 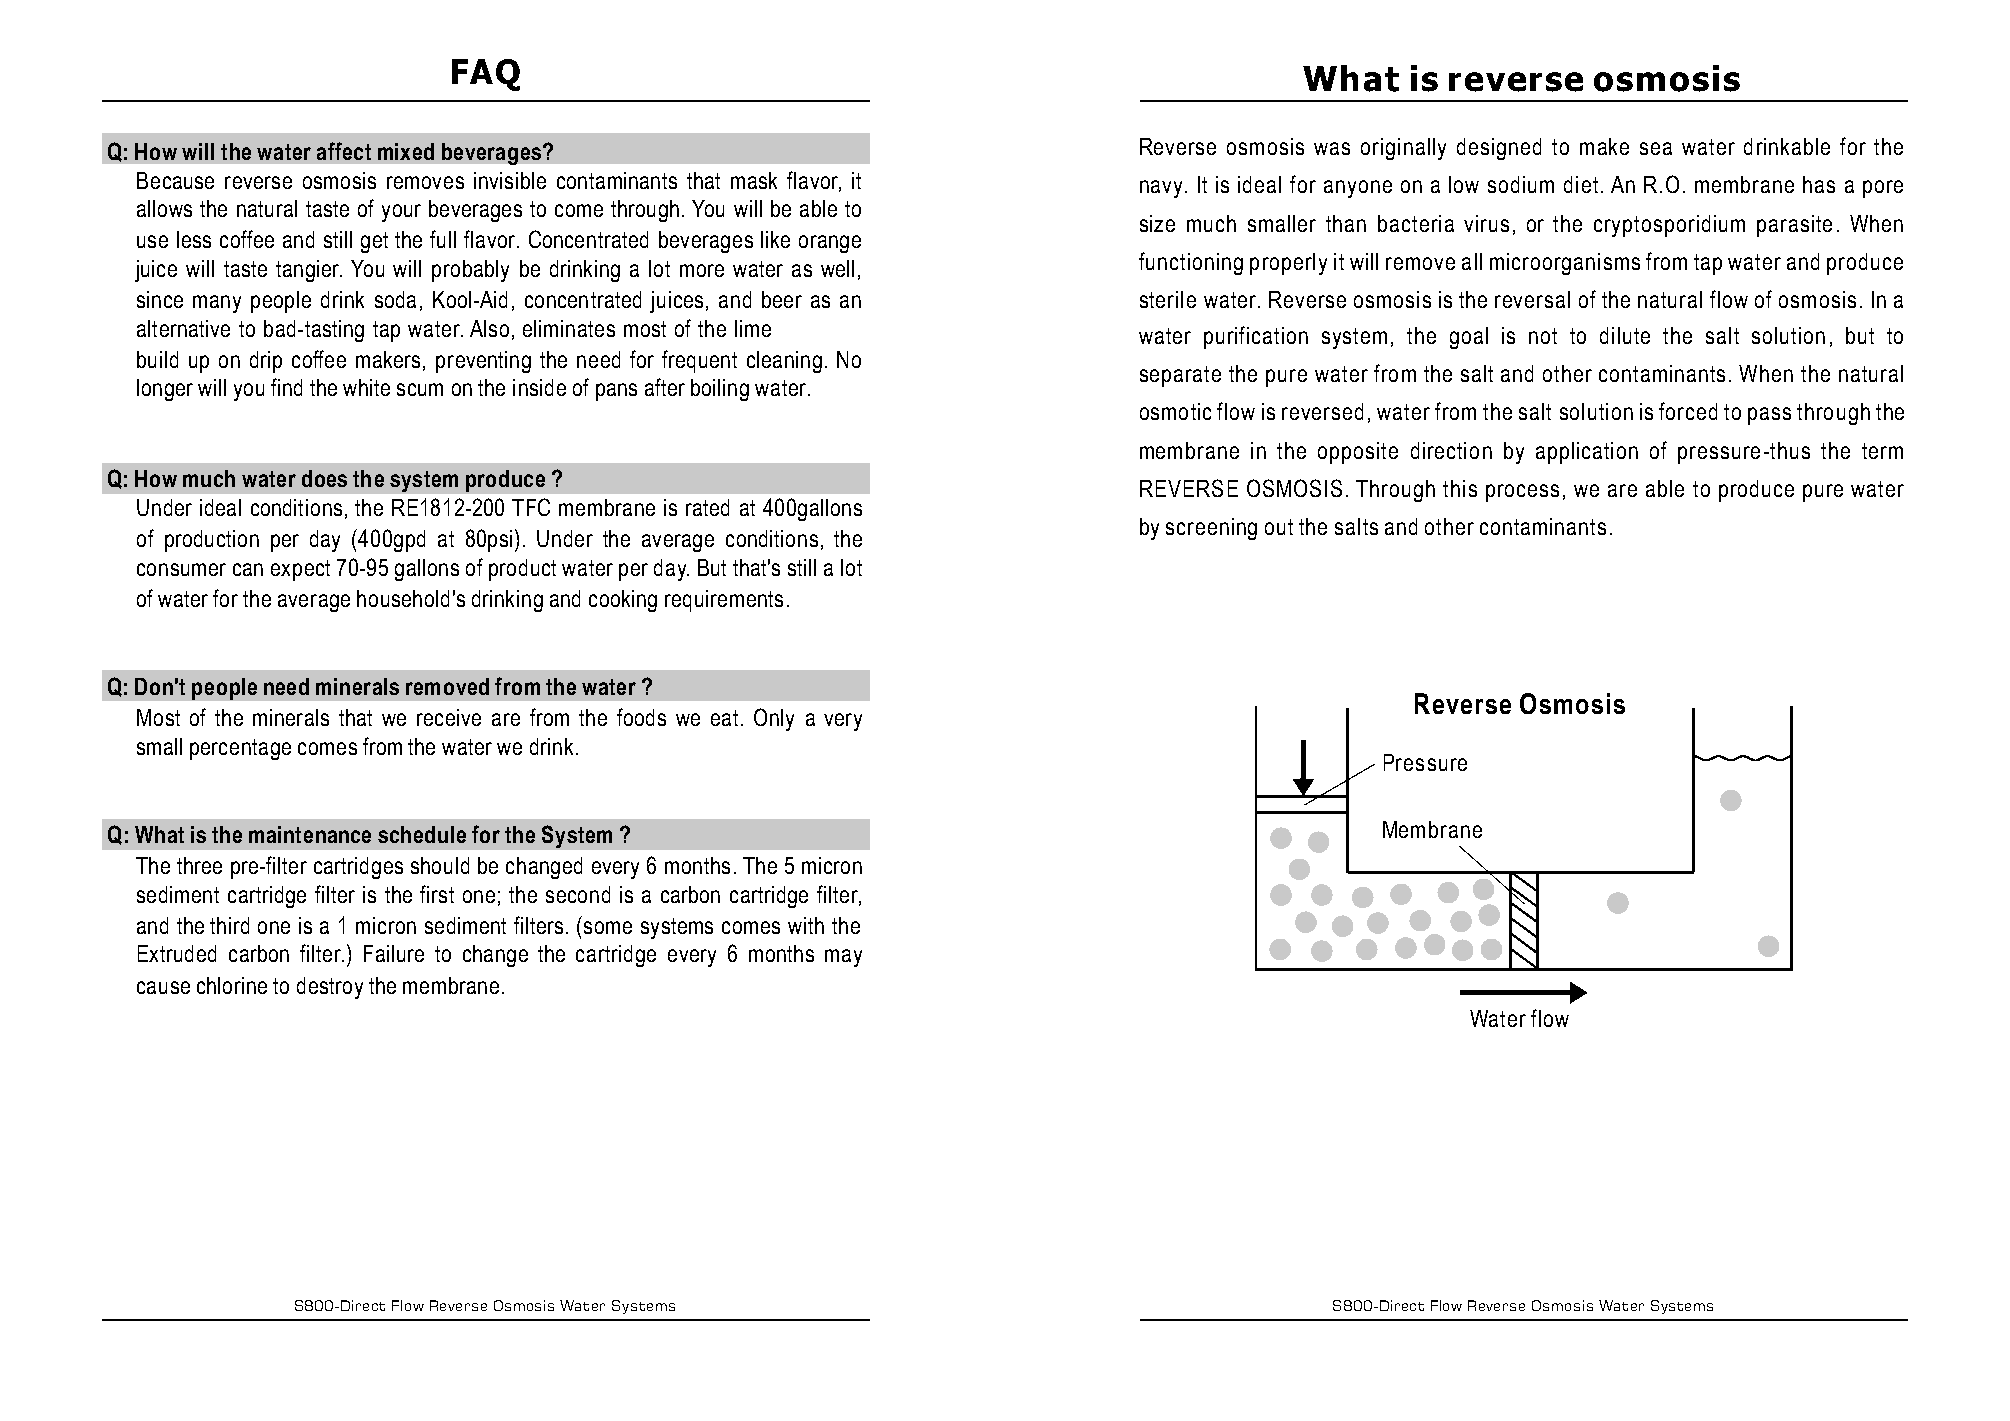 I want to click on sterile, so click(x=1168, y=299).
